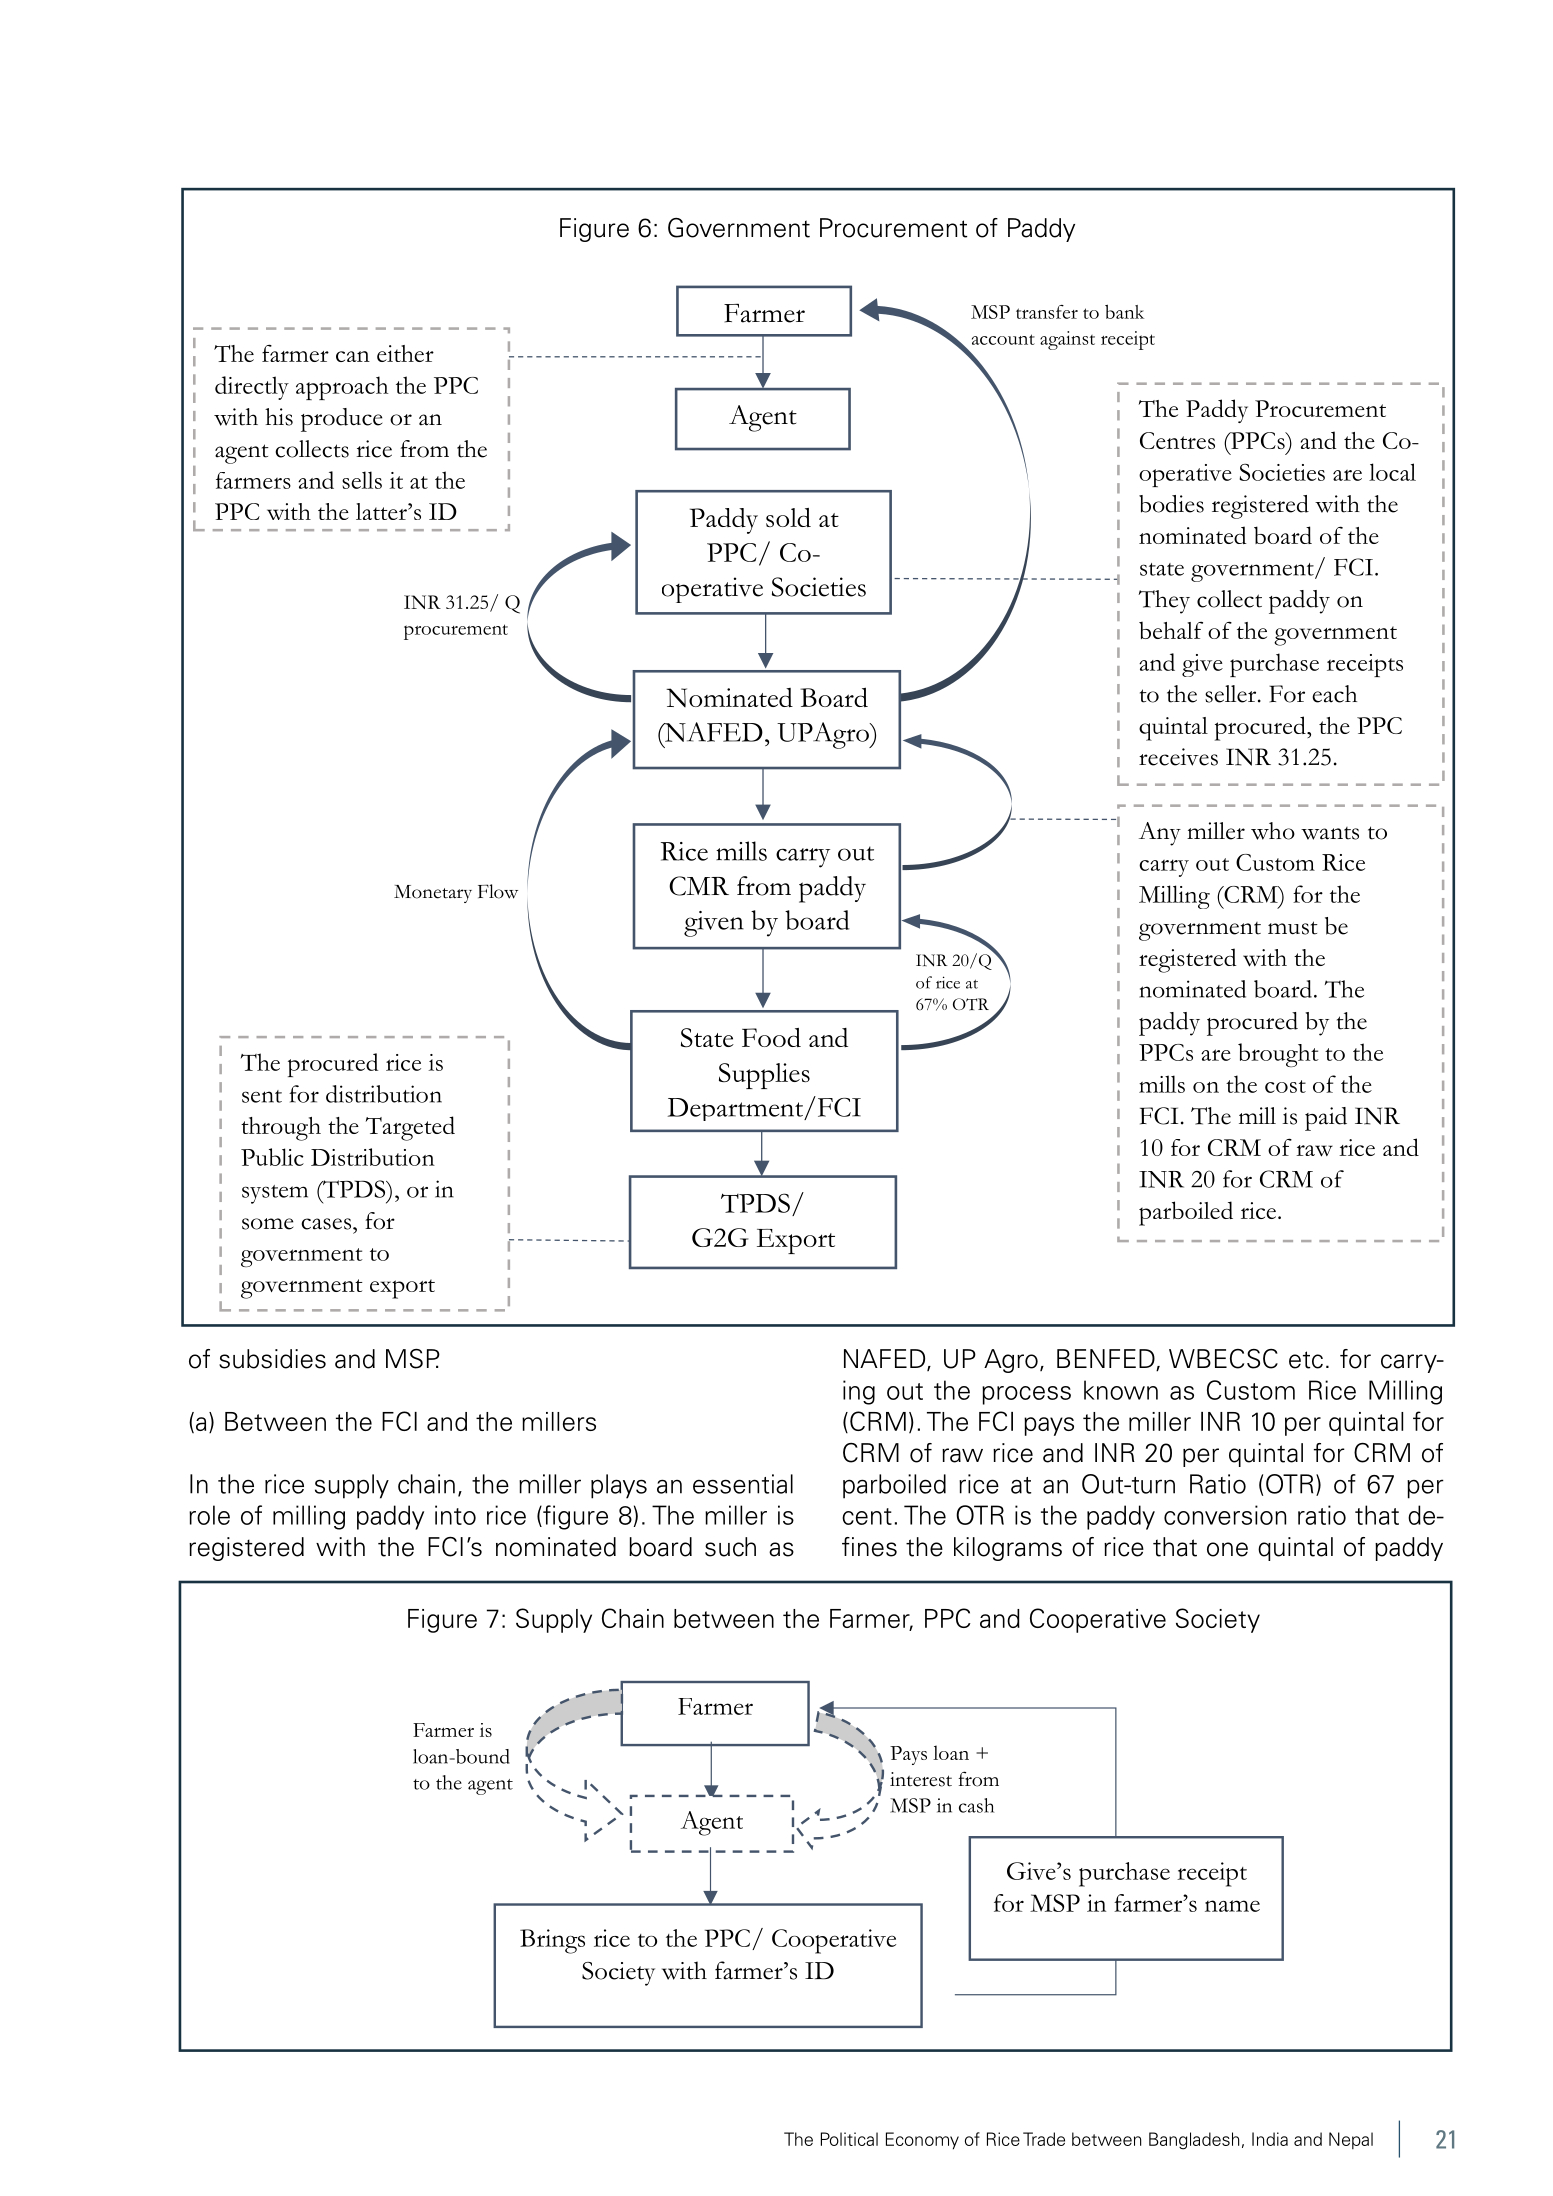 The height and width of the screenshot is (2196, 1553). What do you see at coordinates (552, 1941) in the screenshot?
I see `Brings` at bounding box center [552, 1941].
